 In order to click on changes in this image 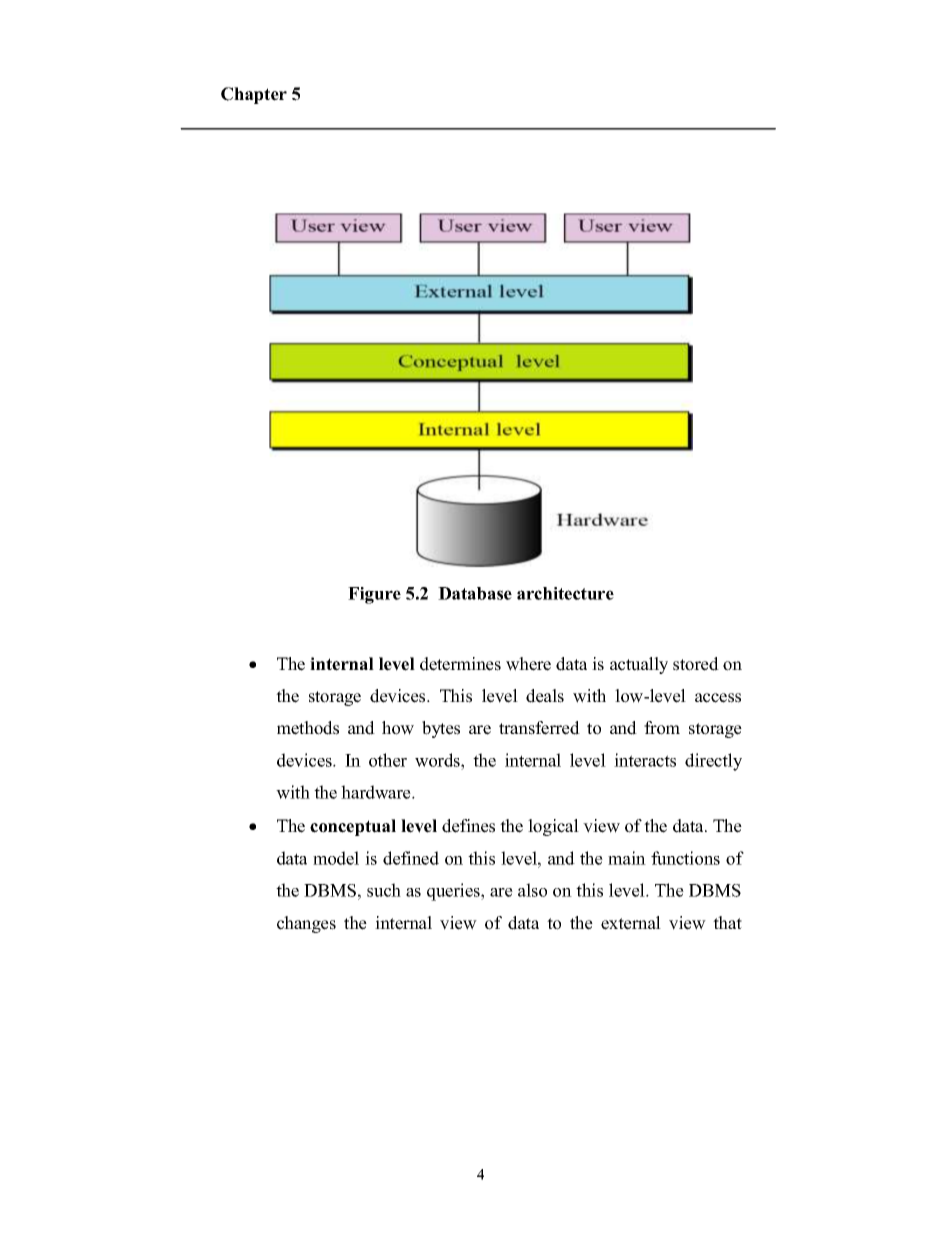, I will do `click(306, 924)`.
